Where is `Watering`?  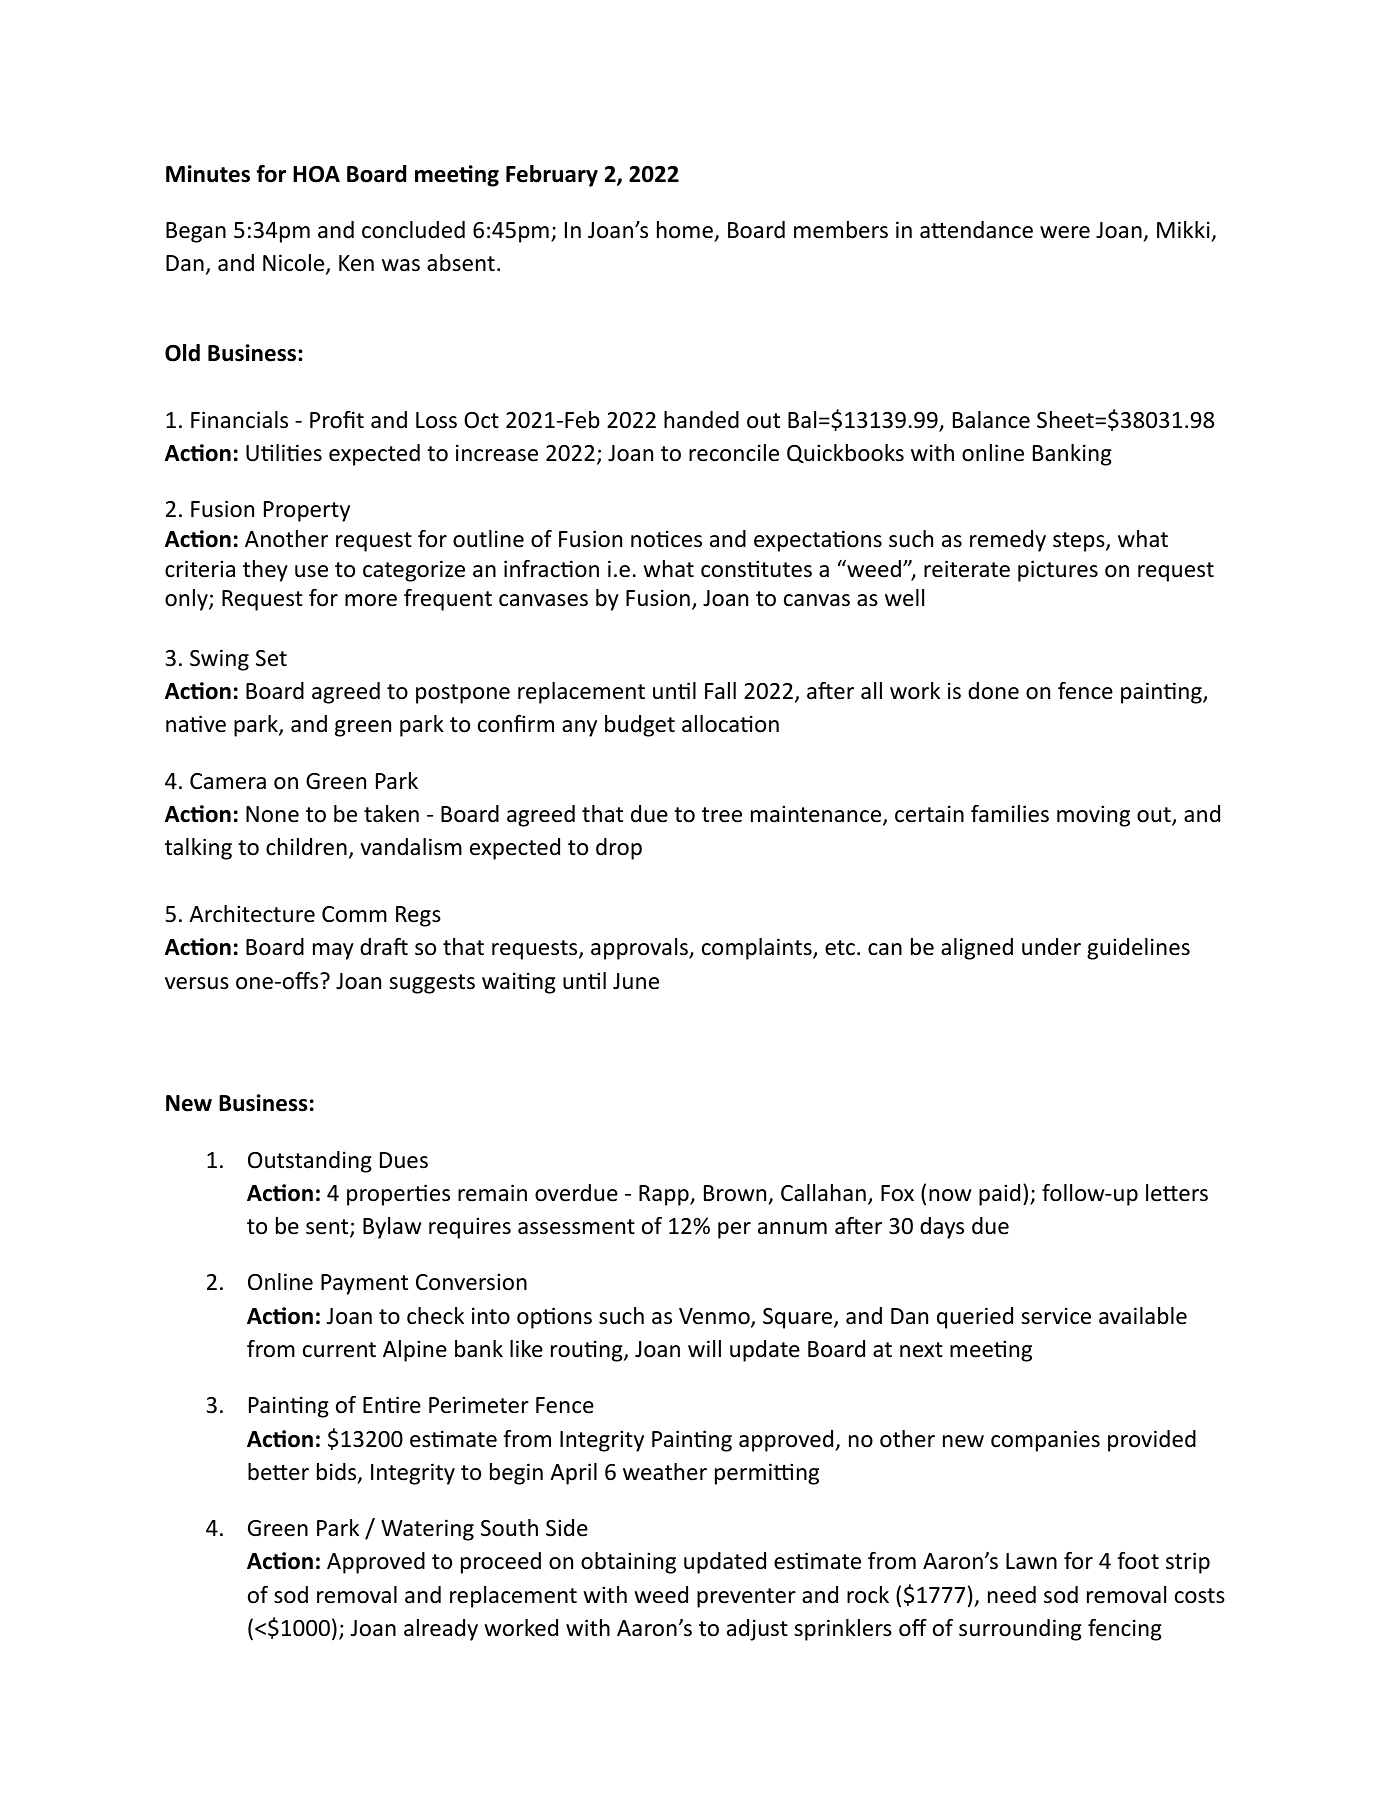
Watering is located at coordinates (427, 1530).
